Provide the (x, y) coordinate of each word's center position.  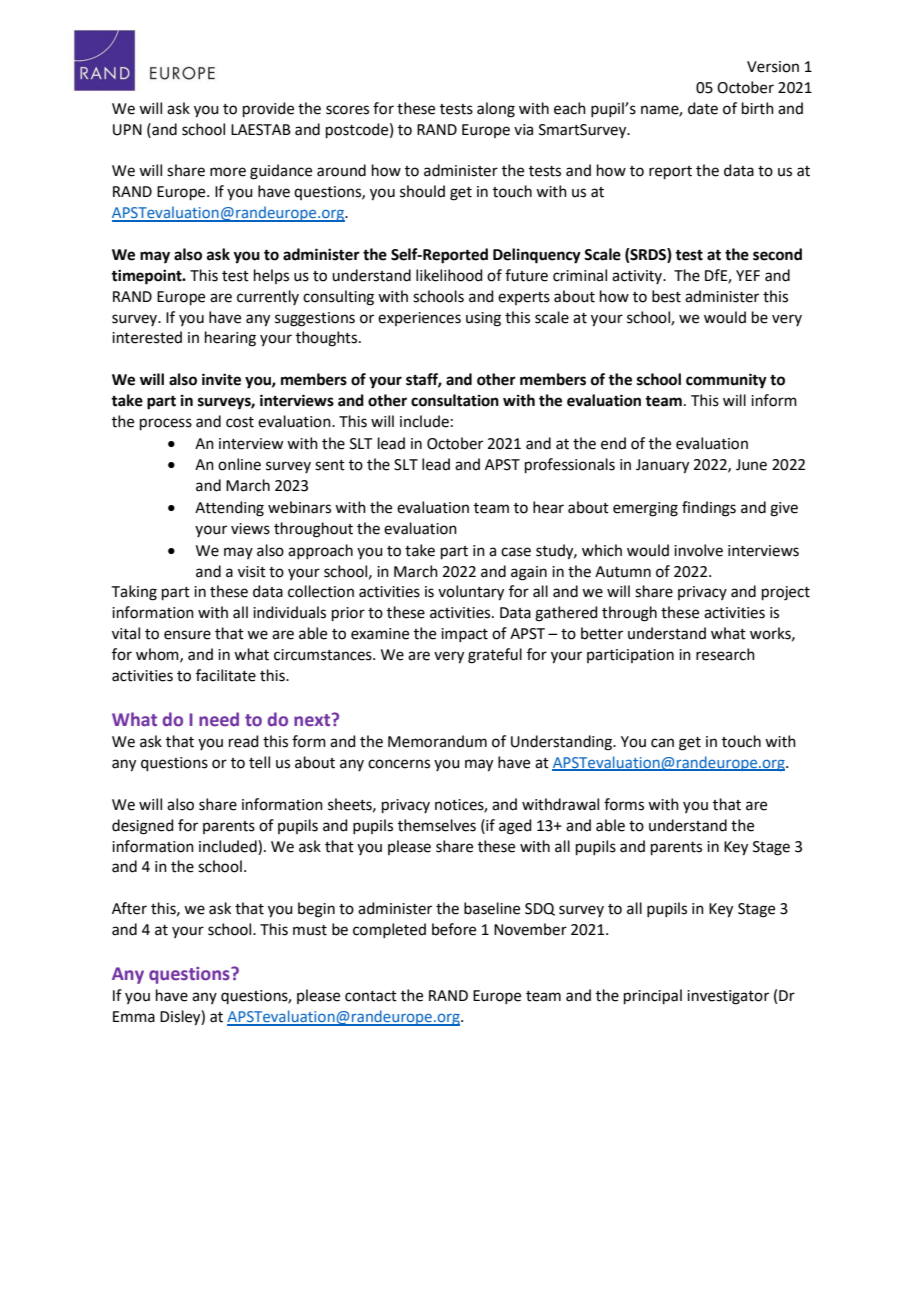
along (496, 110)
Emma (134, 1017)
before (454, 929)
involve (698, 550)
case (516, 552)
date (703, 108)
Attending (229, 509)
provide (268, 109)
